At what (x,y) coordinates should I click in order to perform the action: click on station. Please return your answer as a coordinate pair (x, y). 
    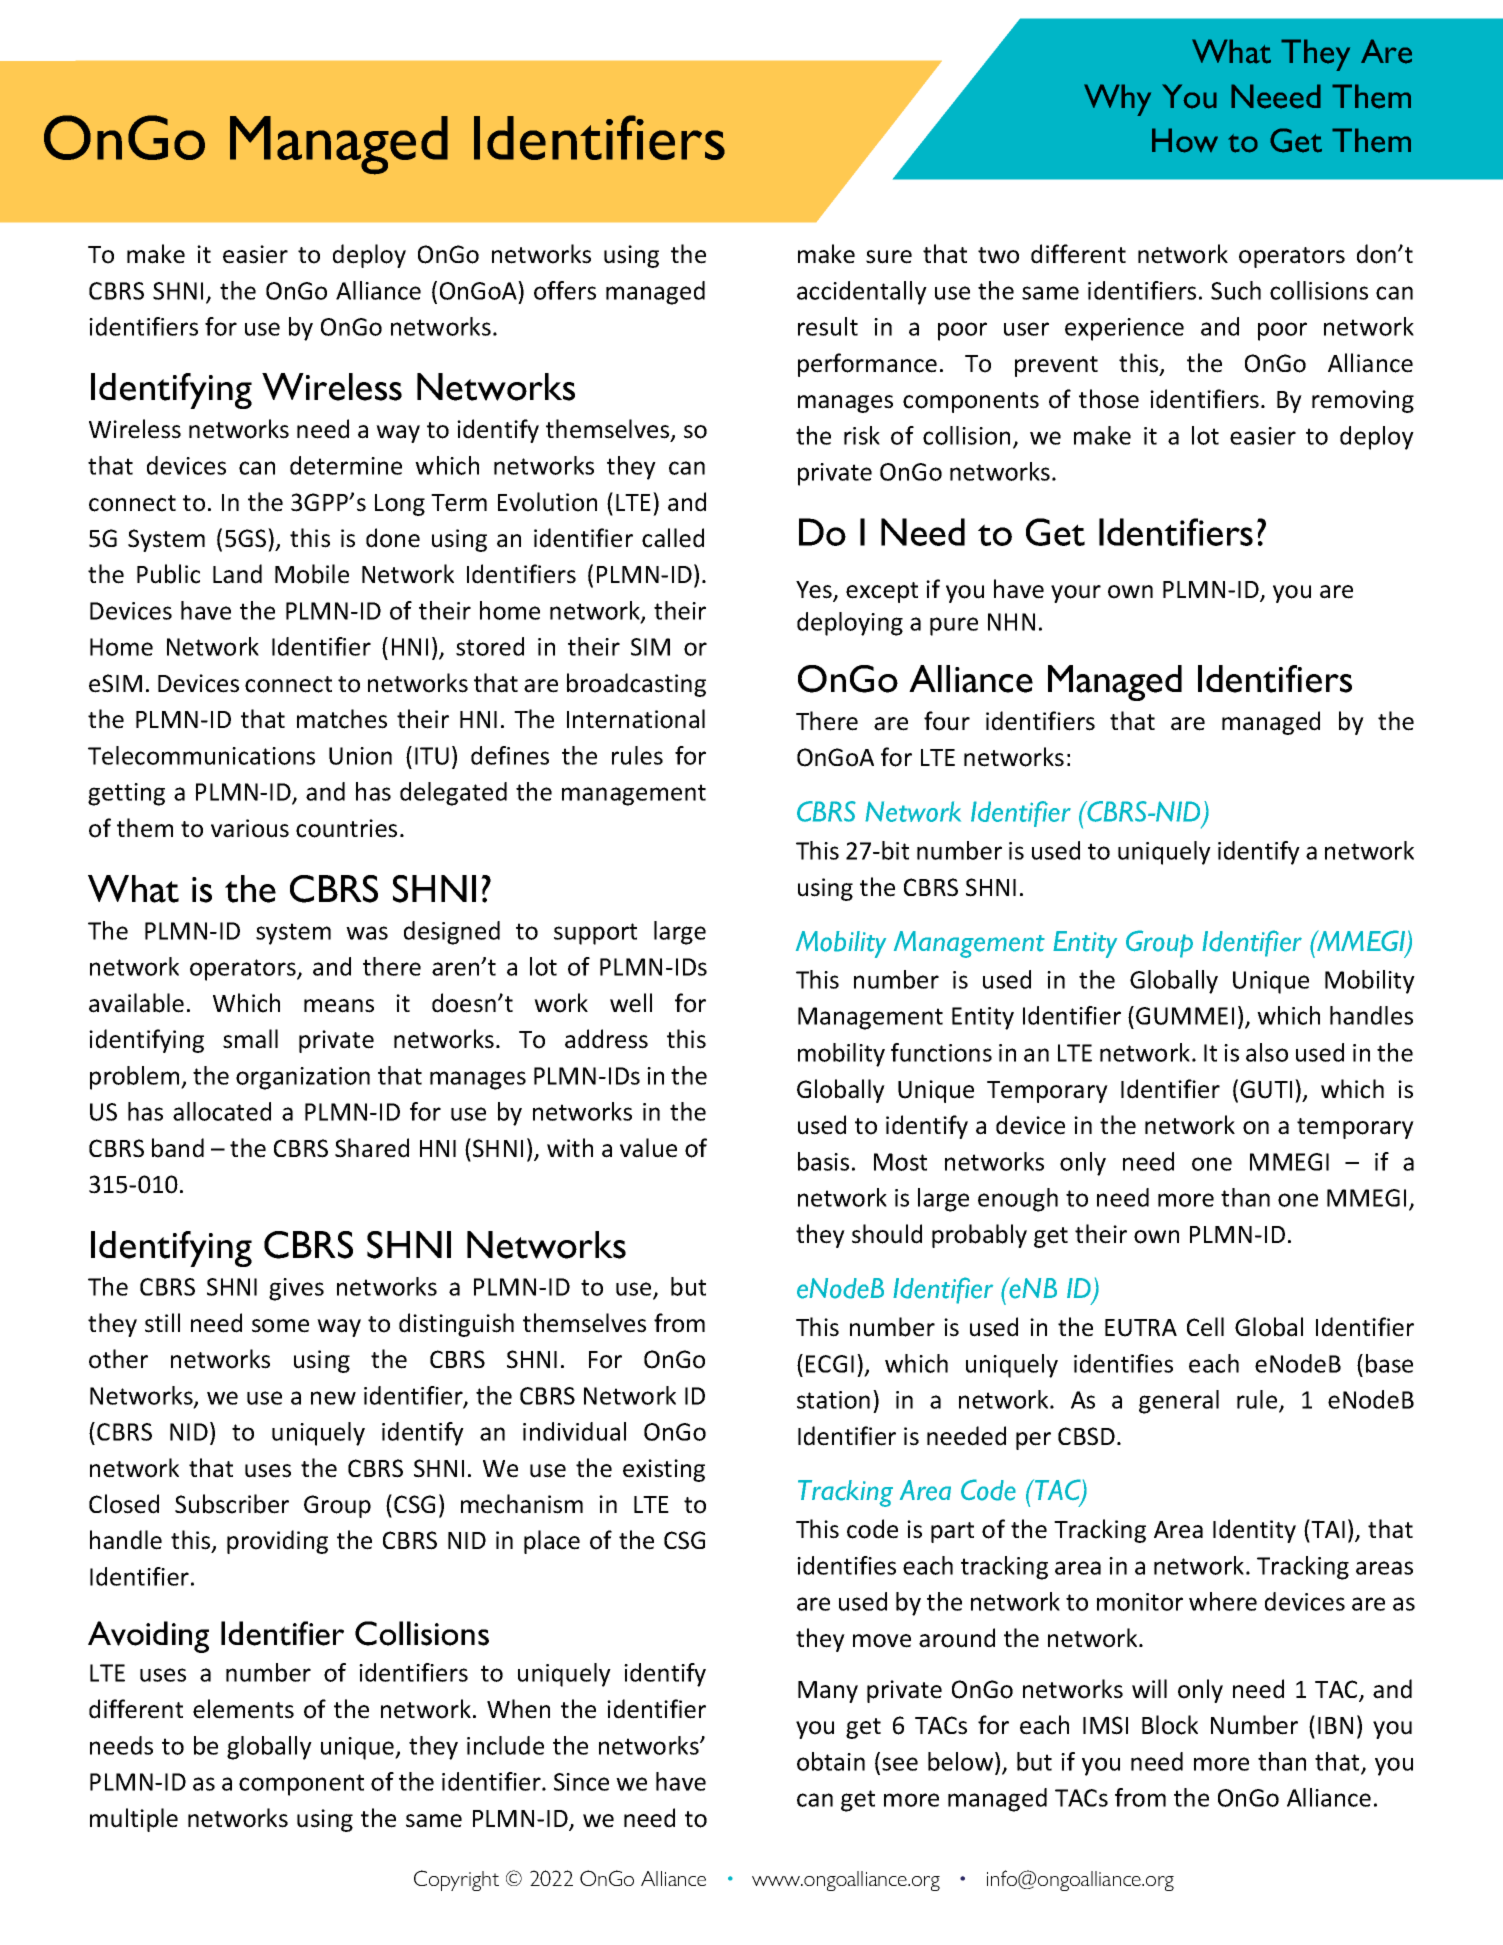
    Looking at the image, I should click on (833, 1400).
